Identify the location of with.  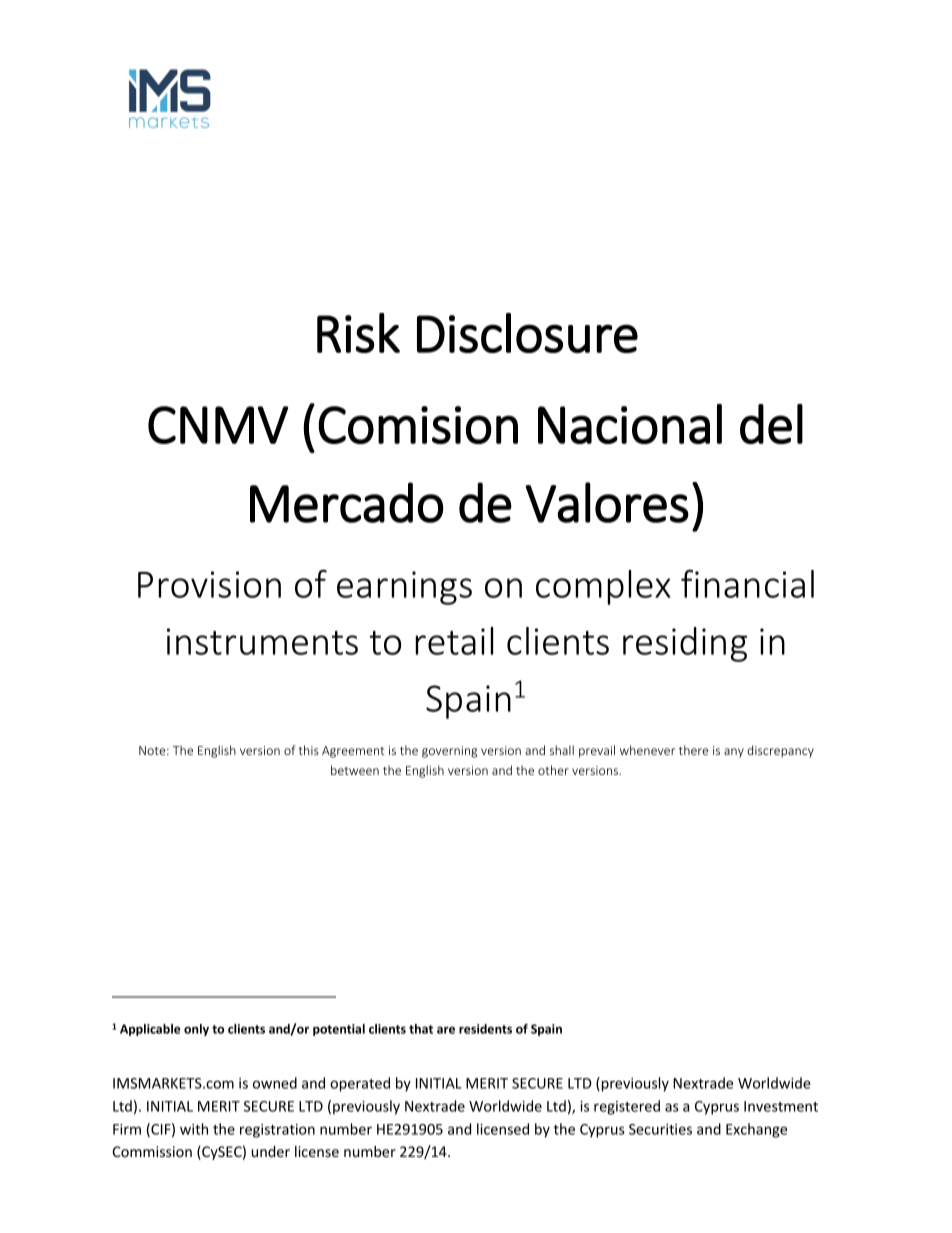
(194, 1129).
